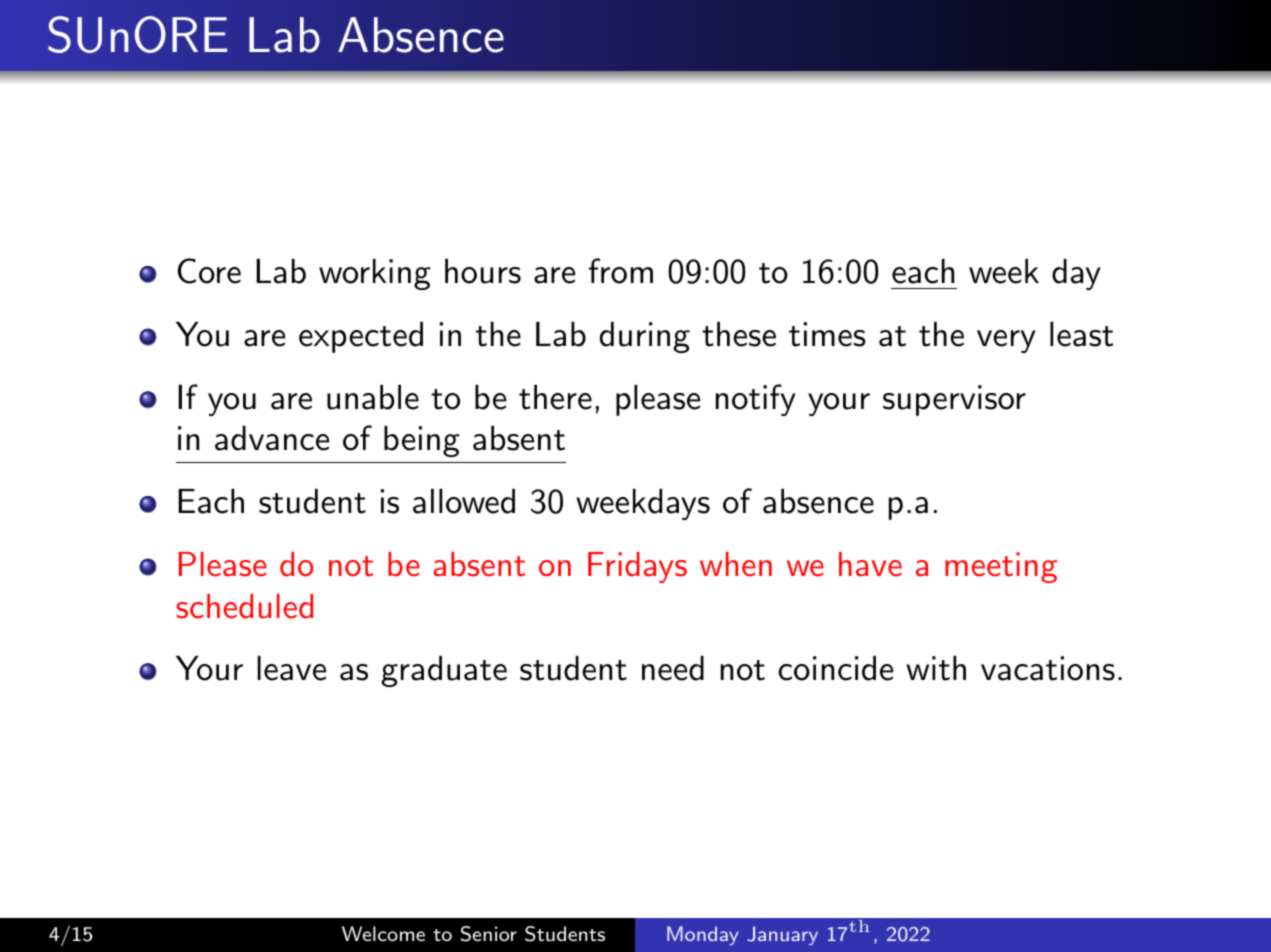 Image resolution: width=1271 pixels, height=952 pixels. Describe the element at coordinates (673, 668) in the document. I see `need` at that location.
